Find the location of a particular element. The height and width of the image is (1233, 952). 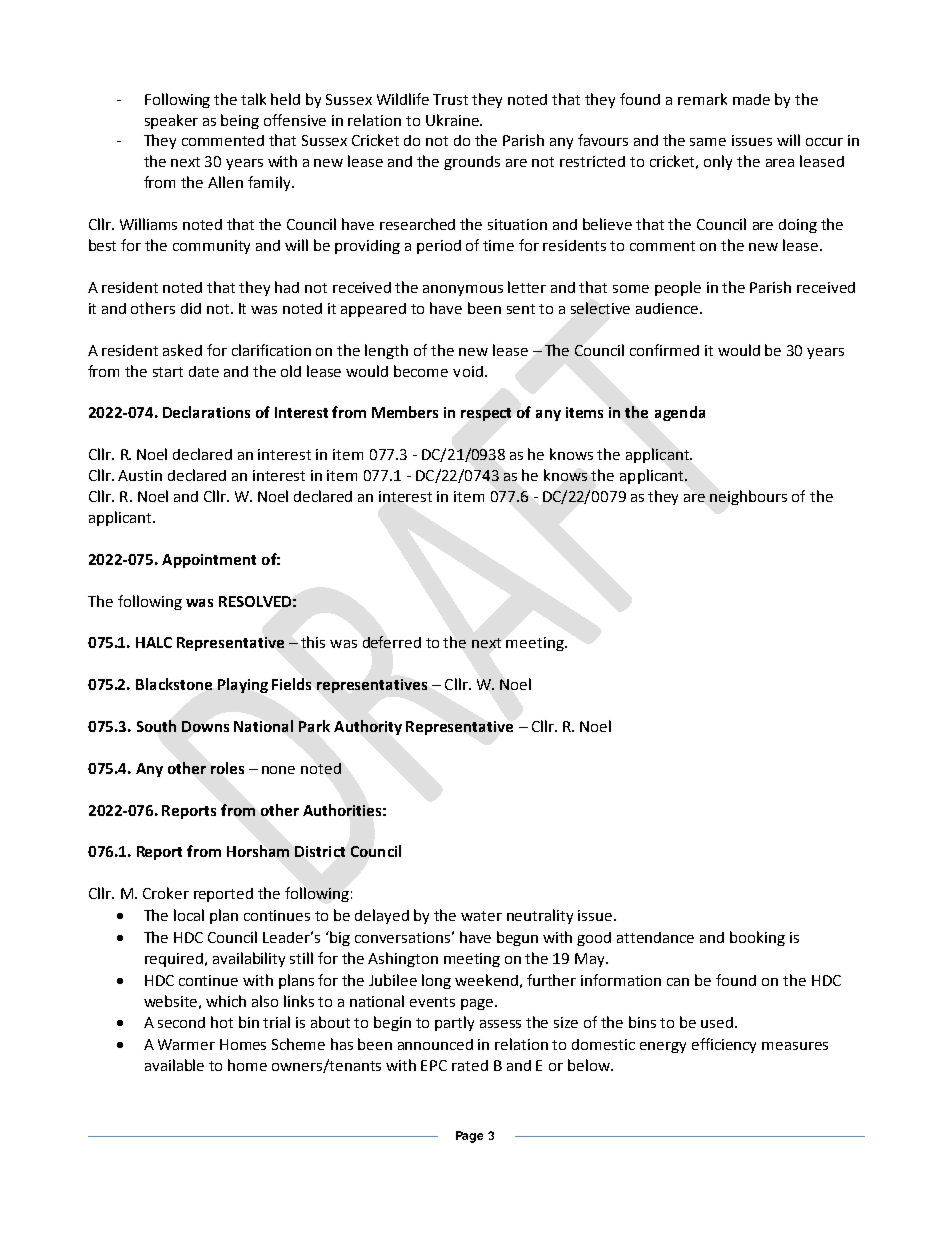

partly is located at coordinates (454, 1023).
